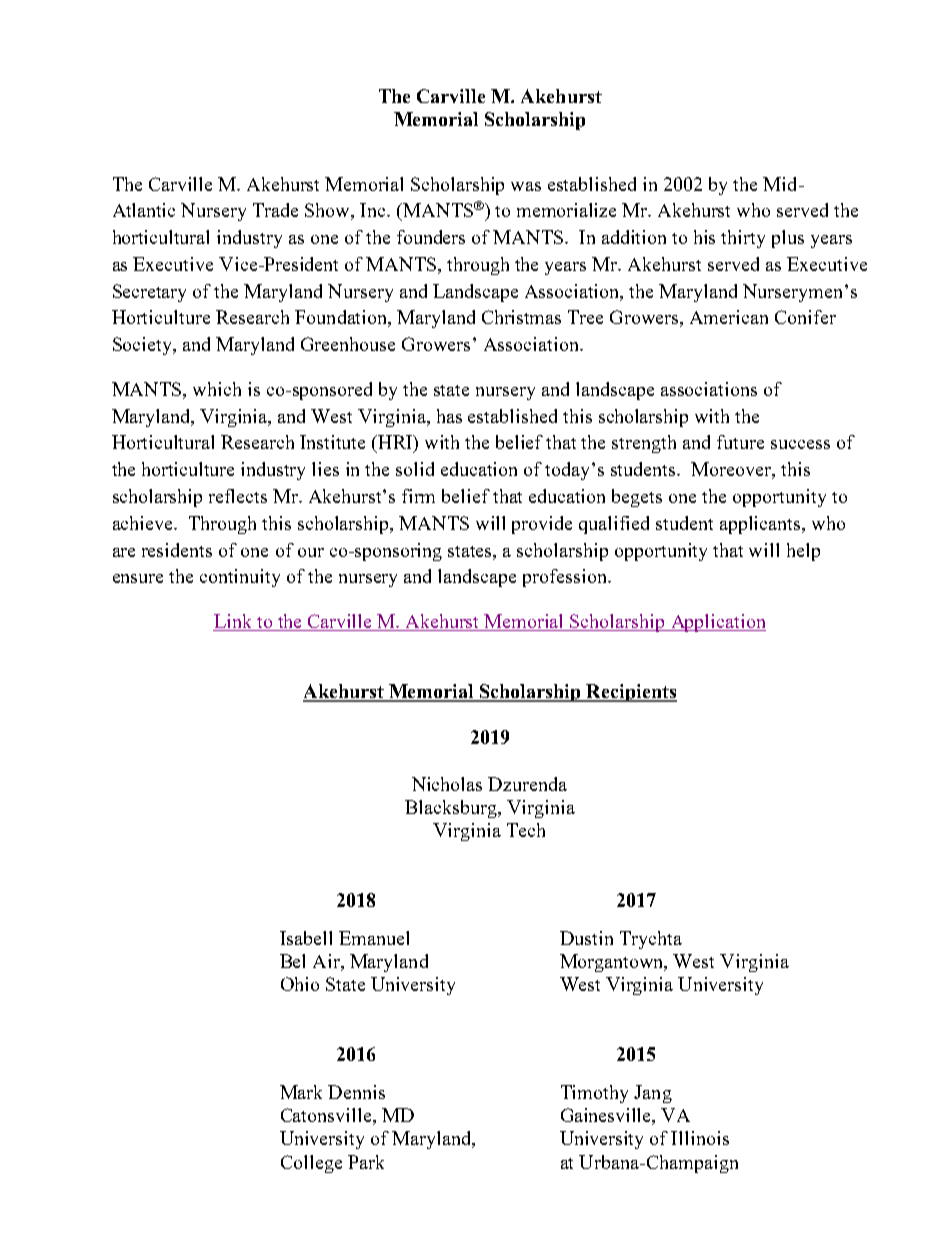 Image resolution: width=952 pixels, height=1233 pixels. What do you see at coordinates (275, 210) in the page?
I see `Trade` at bounding box center [275, 210].
